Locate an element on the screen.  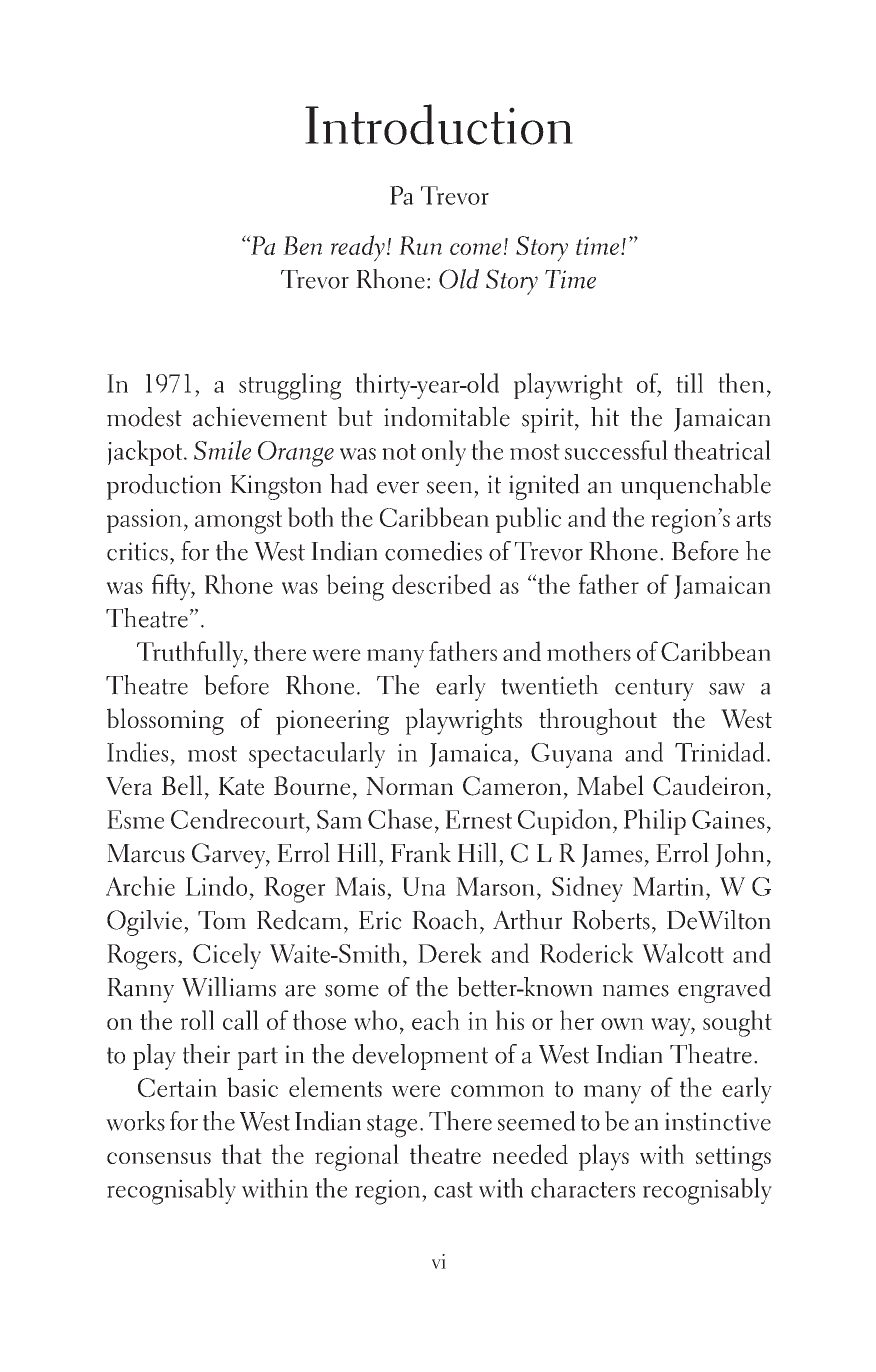
till is located at coordinates (689, 383).
